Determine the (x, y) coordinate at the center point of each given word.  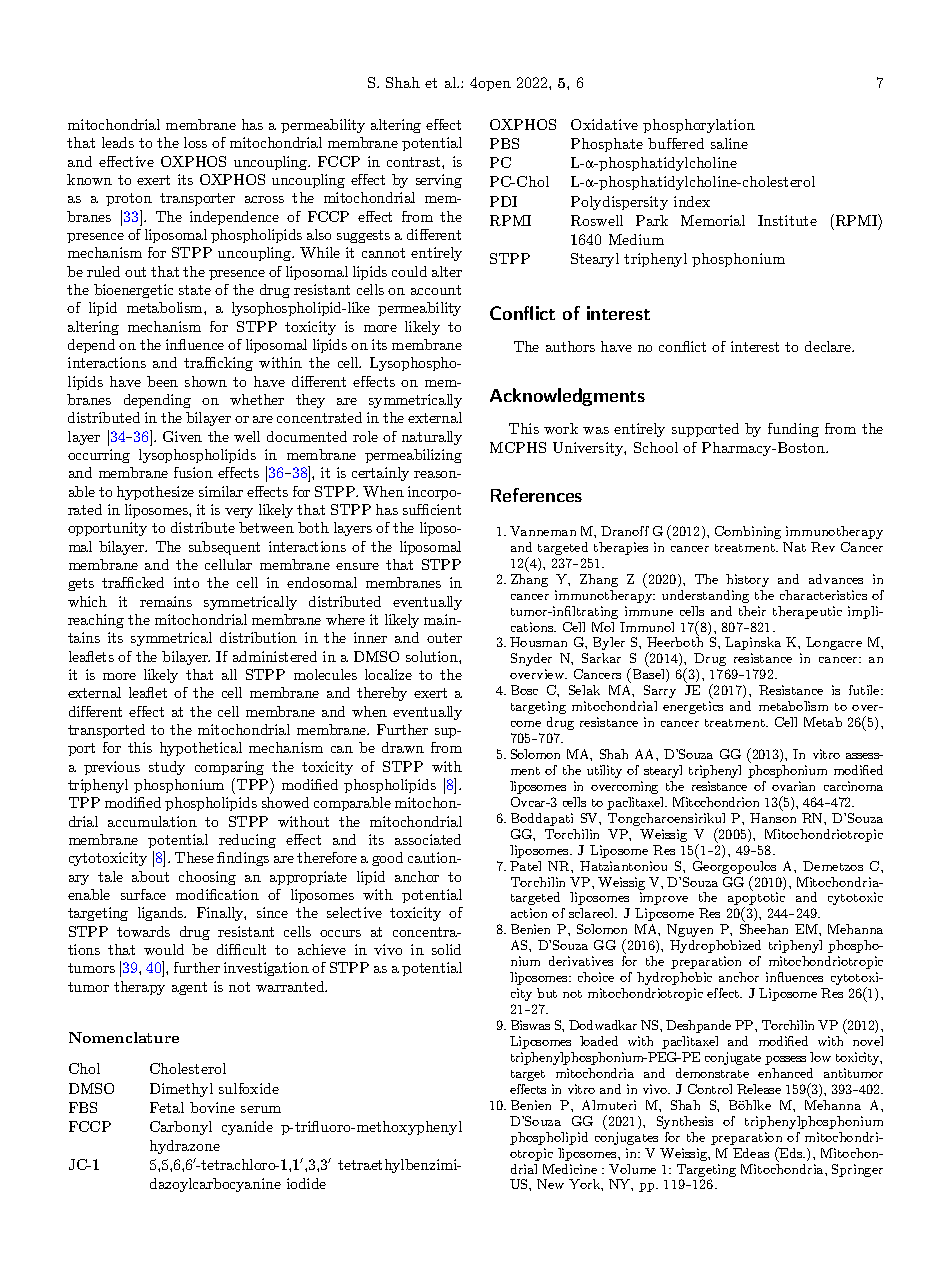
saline (729, 143)
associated (428, 839)
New (550, 1184)
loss (195, 142)
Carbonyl (181, 1128)
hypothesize (155, 493)
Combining (748, 532)
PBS (504, 143)
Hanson (773, 818)
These (194, 857)
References (536, 495)
